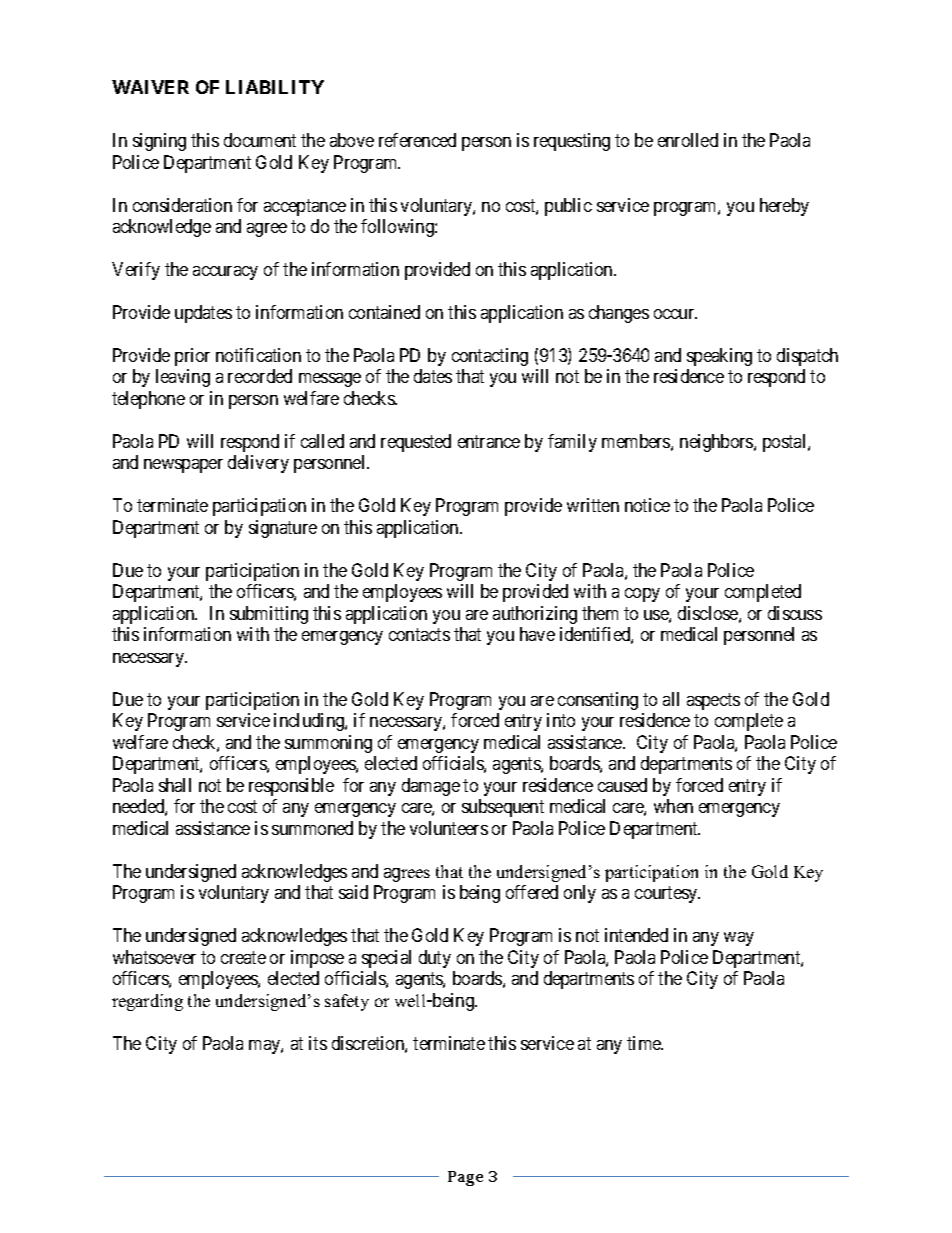 Image resolution: width=952 pixels, height=1233 pixels. Describe the element at coordinates (489, 441) in the document. I see `entrance` at that location.
